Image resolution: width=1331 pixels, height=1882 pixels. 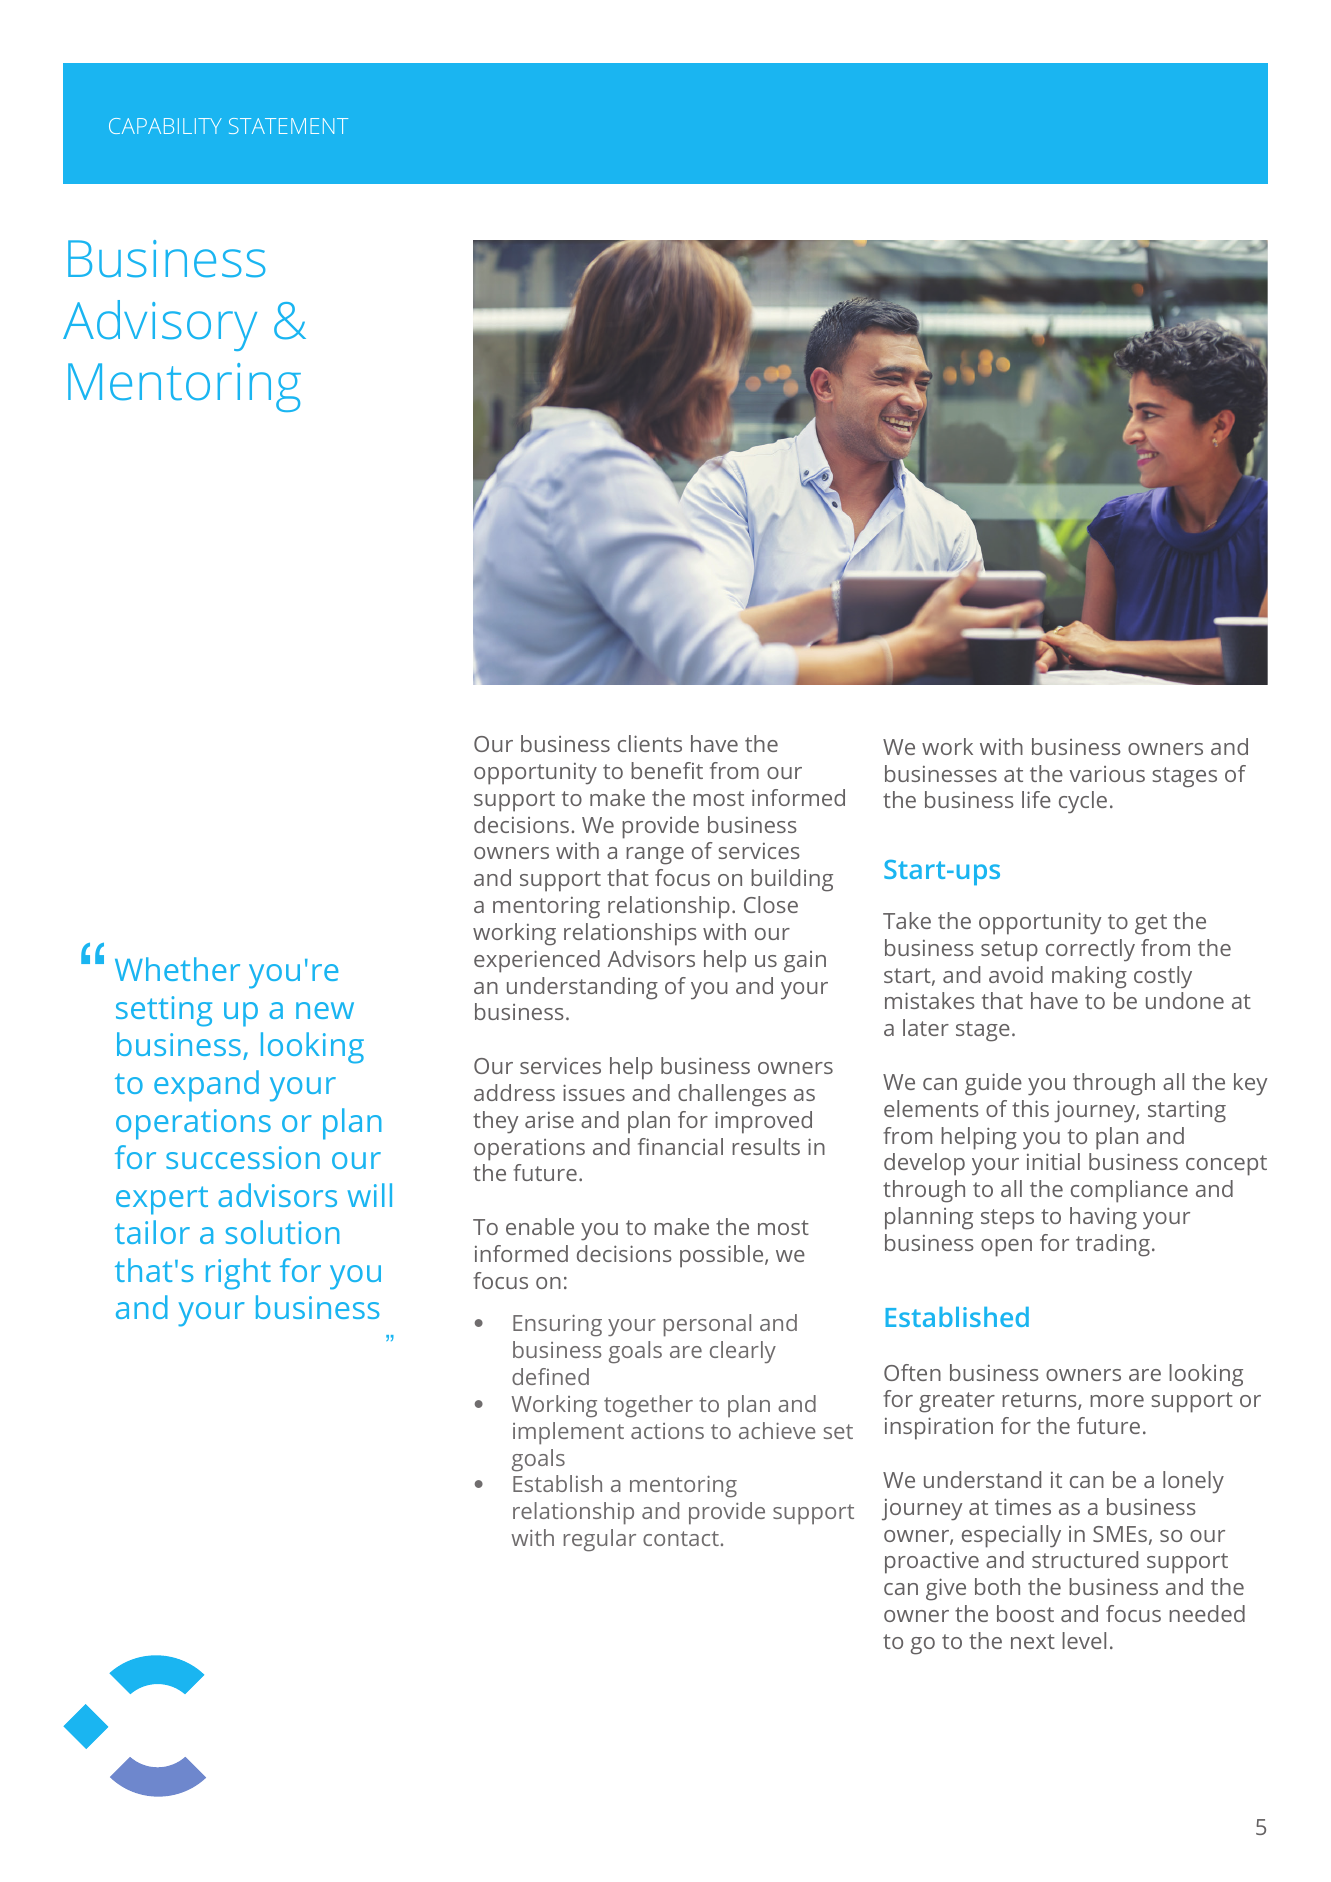 I want to click on clients, so click(x=650, y=743).
